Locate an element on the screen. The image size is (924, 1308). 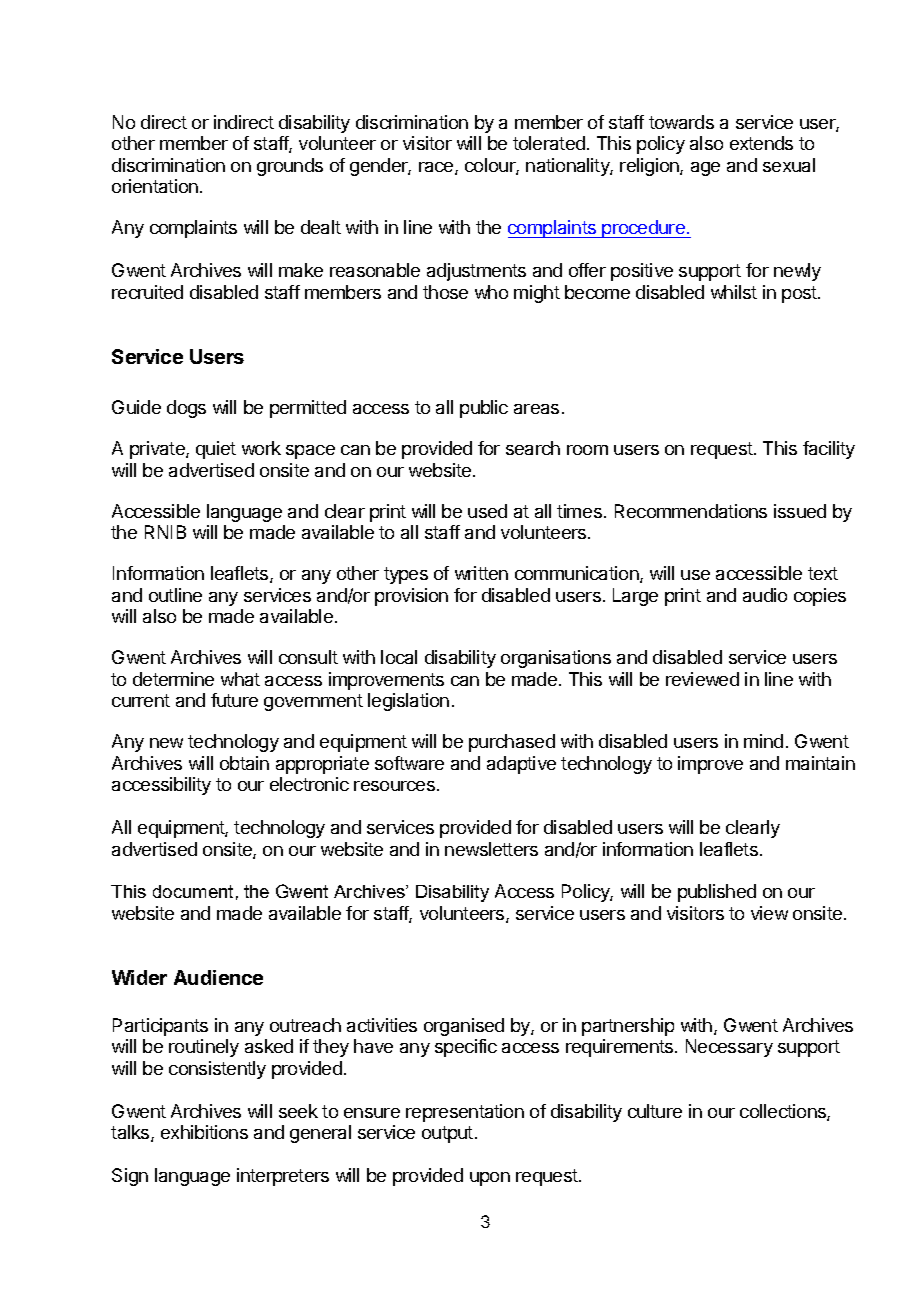
audio is located at coordinates (765, 595).
